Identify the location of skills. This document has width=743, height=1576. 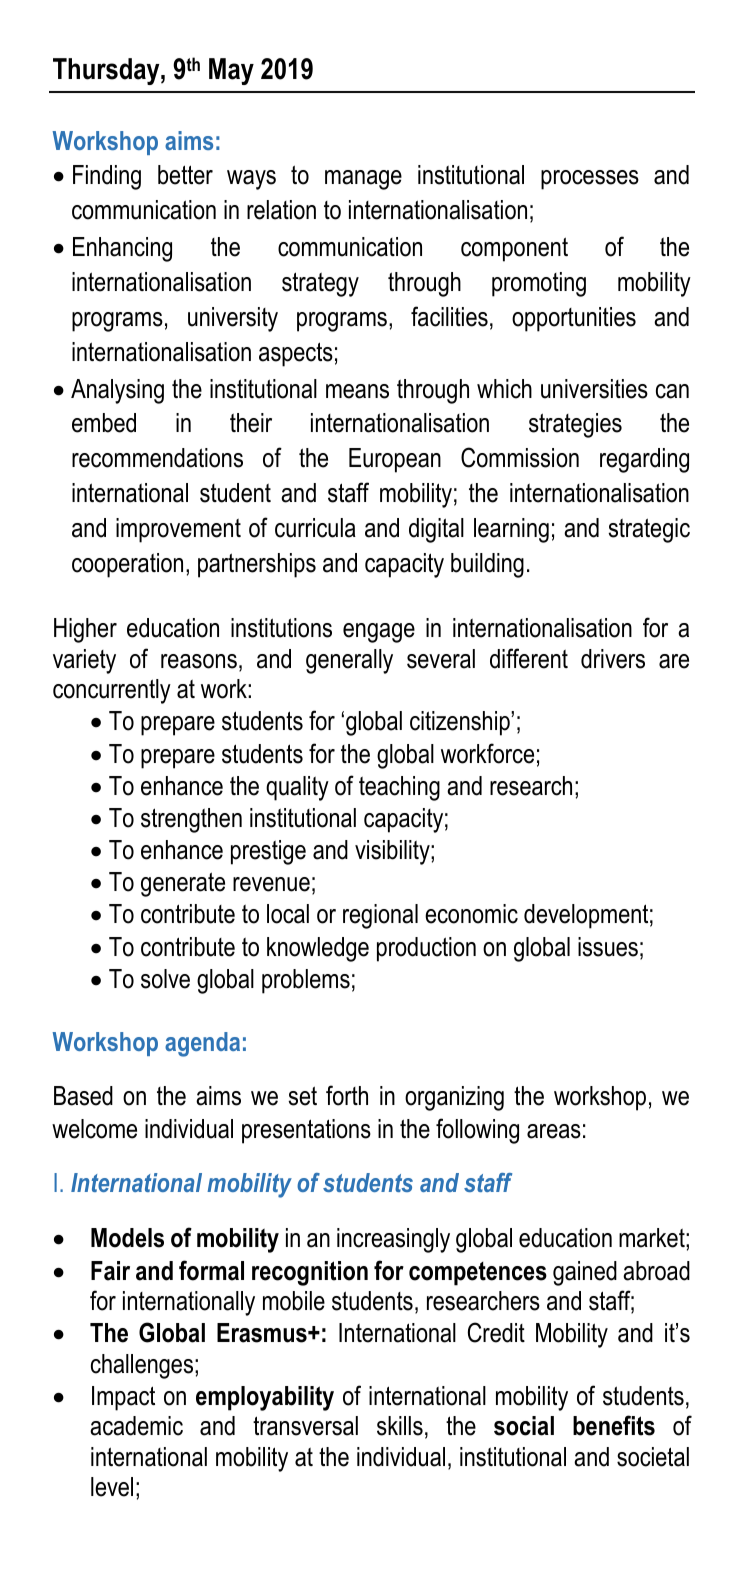
(400, 1426).
